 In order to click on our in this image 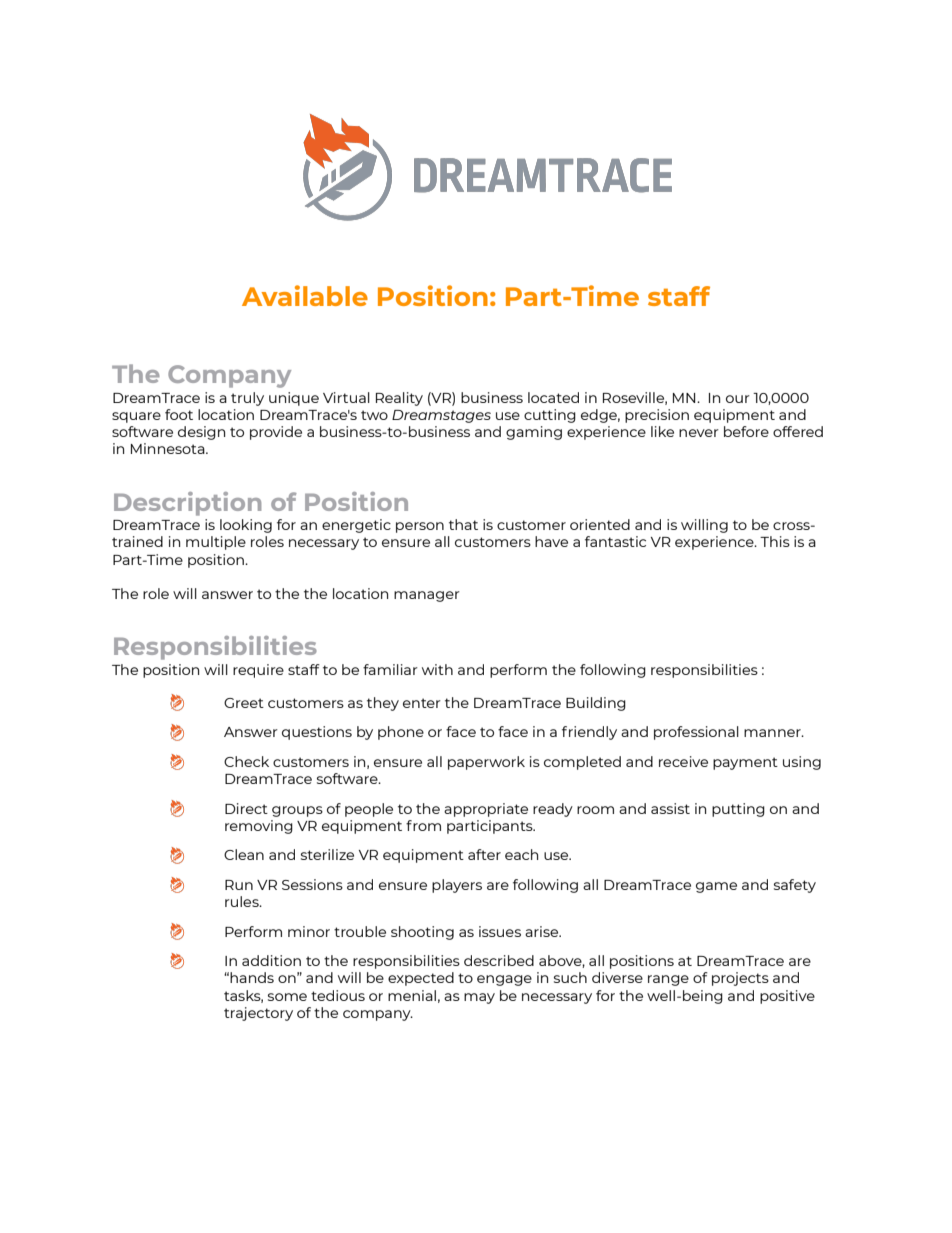, I will do `click(738, 399)`.
